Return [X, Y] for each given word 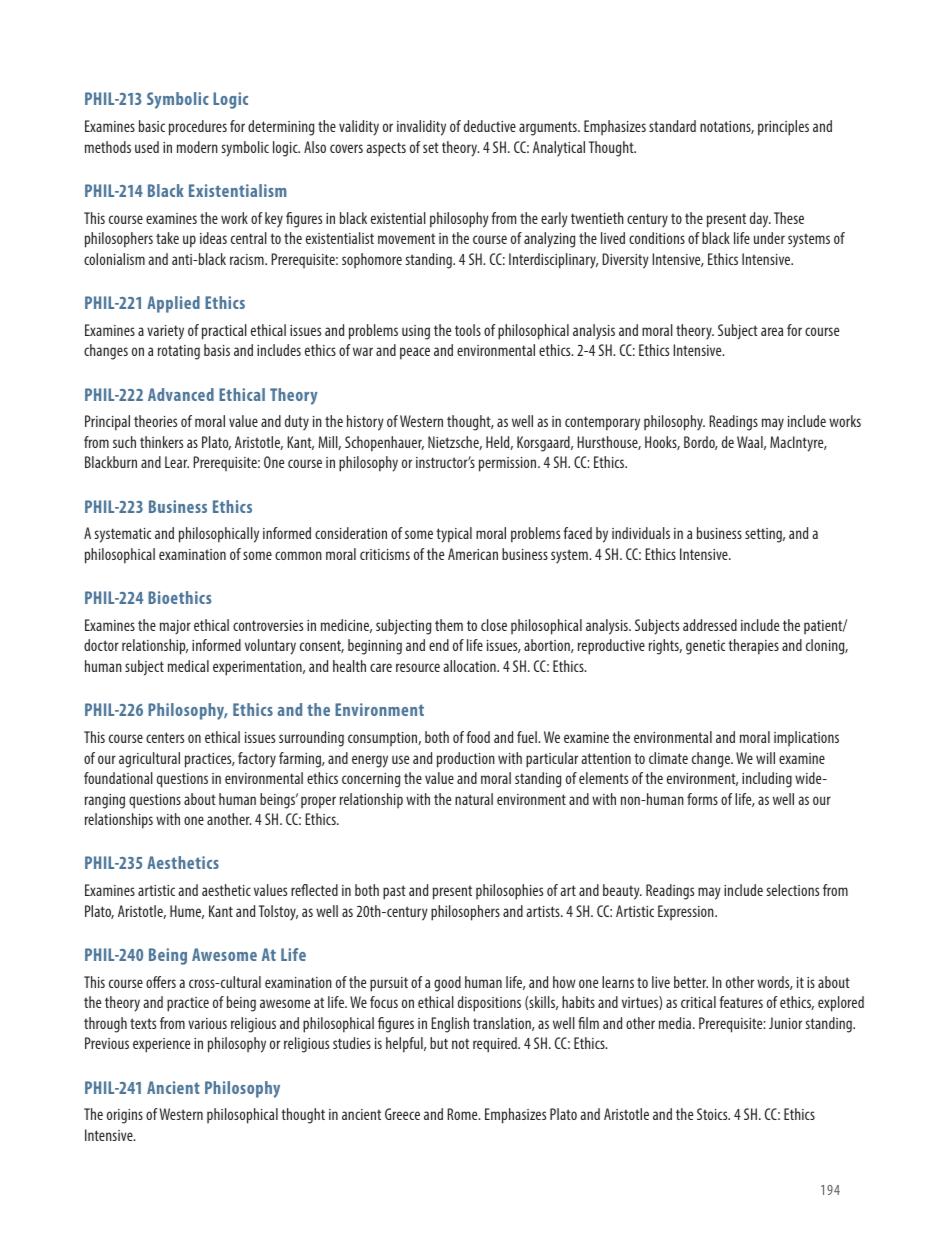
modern [197, 147]
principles [783, 128]
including [767, 780]
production [466, 760]
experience [161, 1045]
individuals [641, 533]
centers [165, 737]
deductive [490, 126]
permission [509, 464]
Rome [463, 1114]
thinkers [161, 442]
